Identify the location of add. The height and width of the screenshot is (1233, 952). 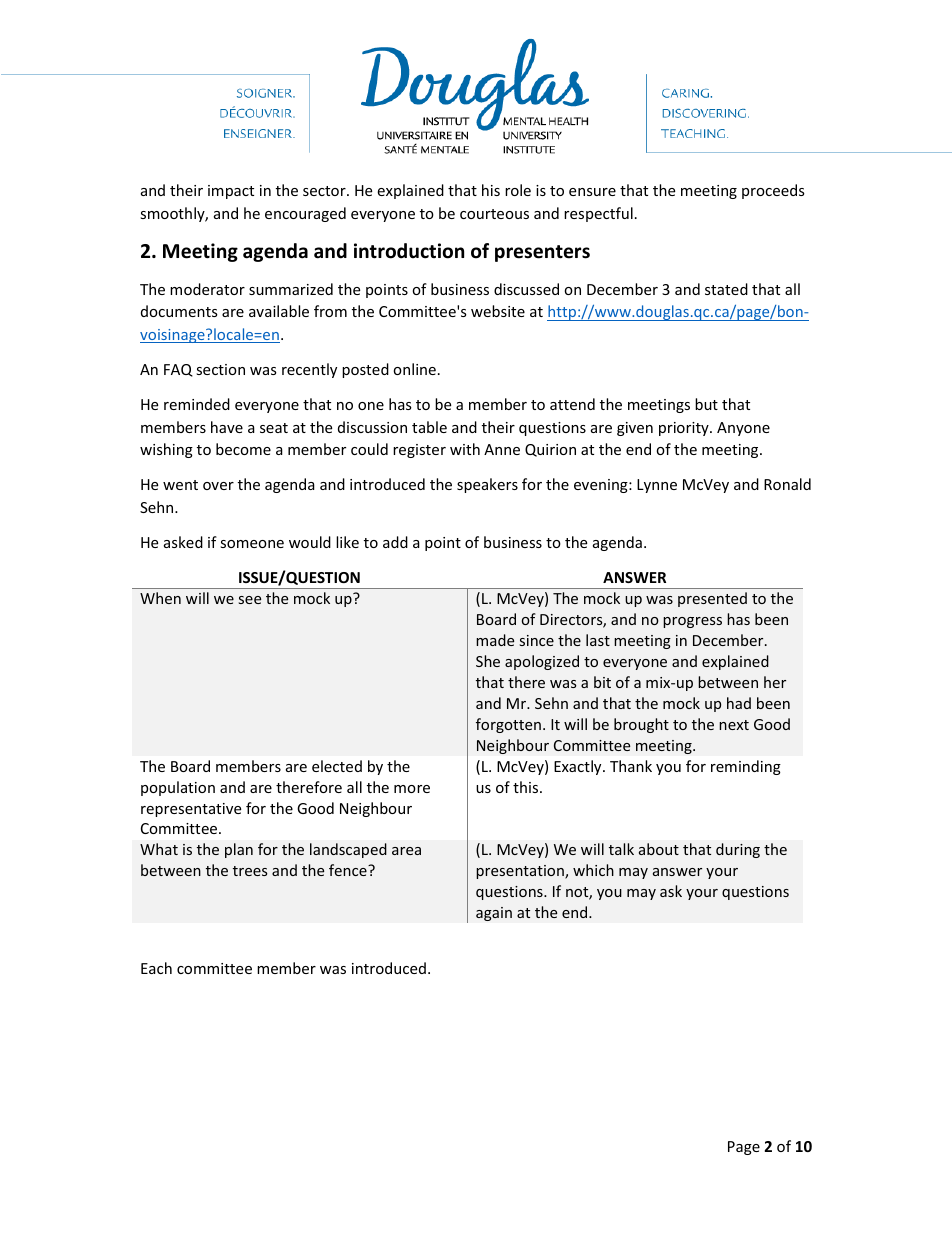
(395, 542).
